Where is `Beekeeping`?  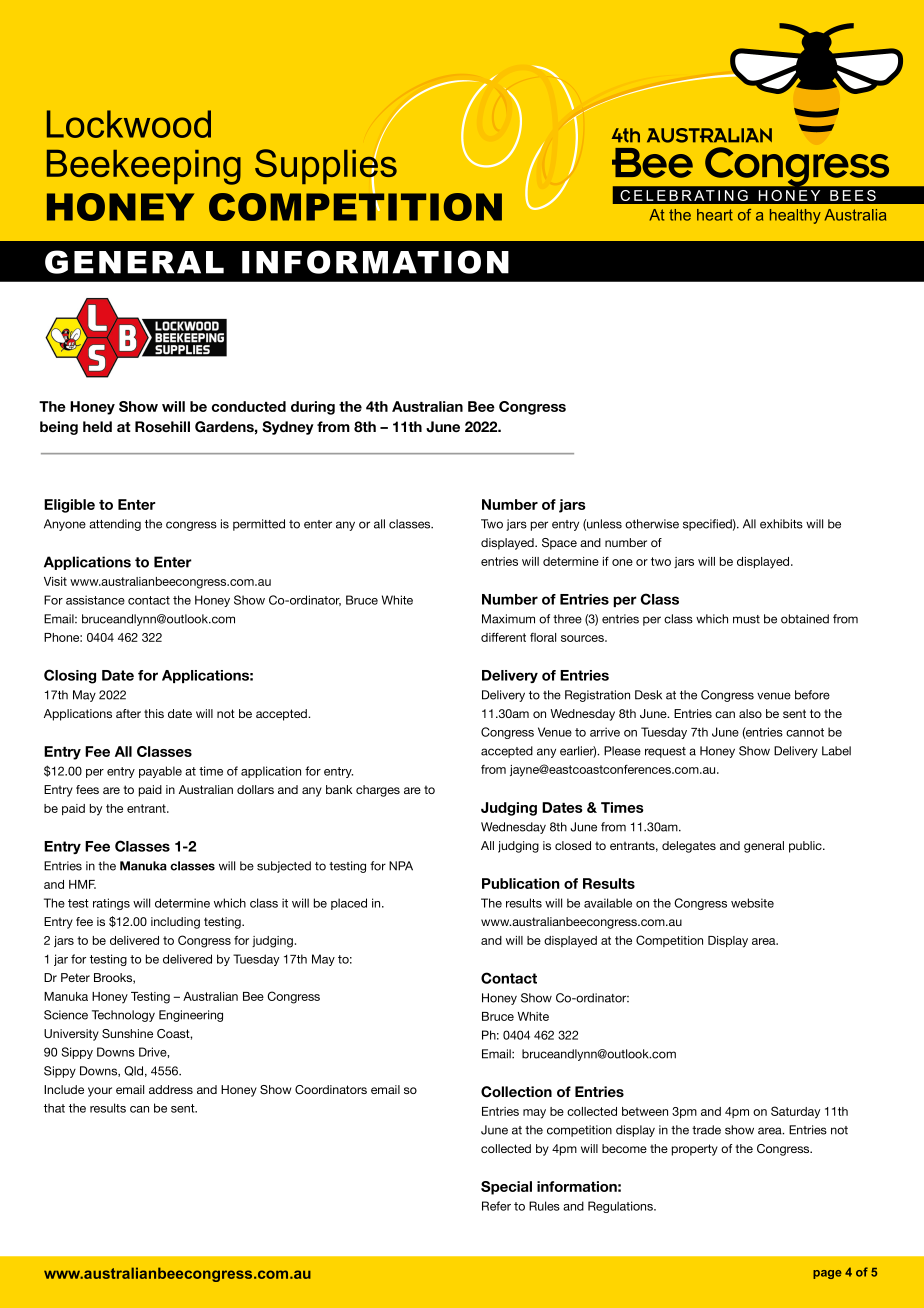
Beekeeping is located at coordinates (144, 167).
